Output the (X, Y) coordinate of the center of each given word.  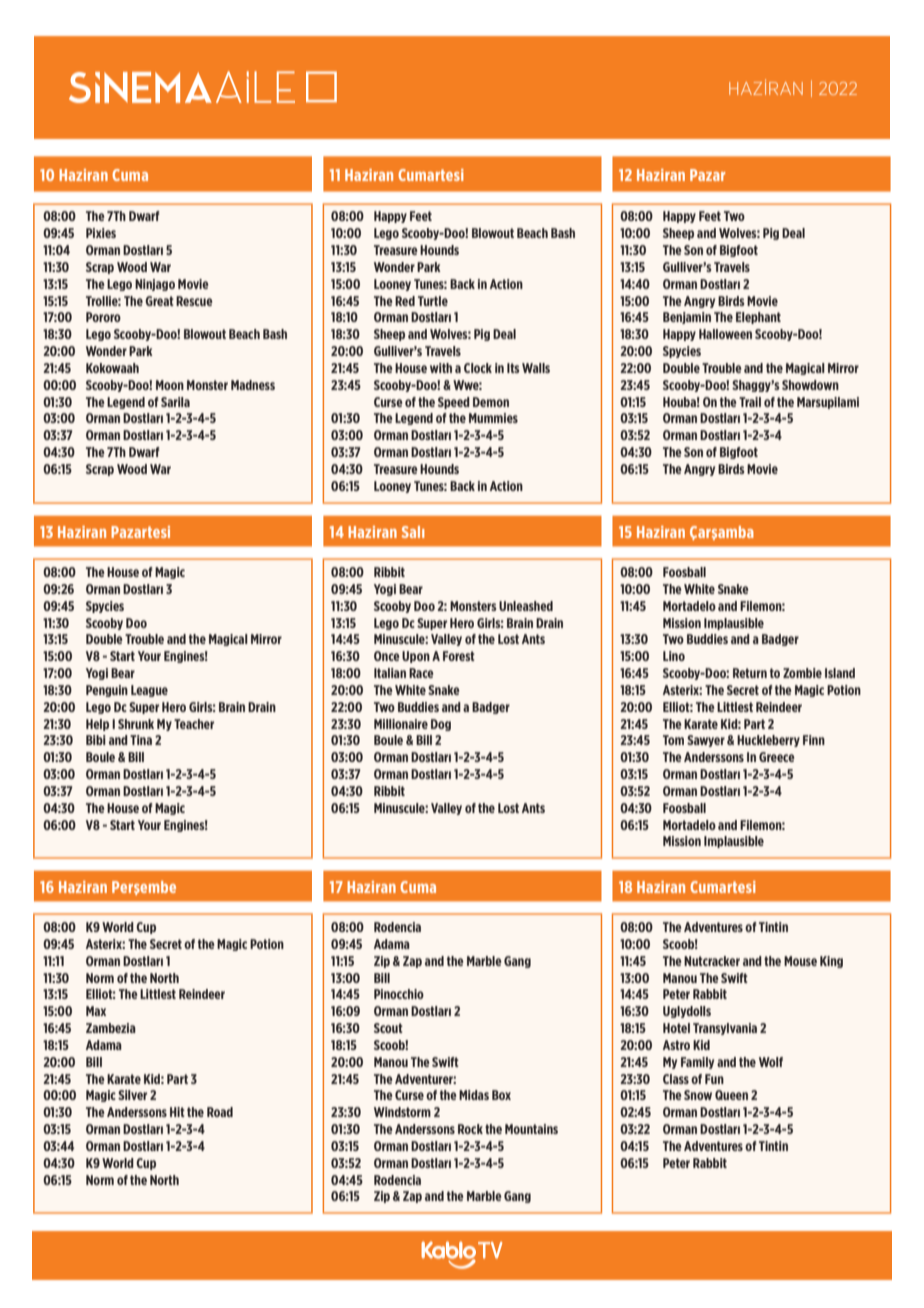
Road (220, 1112)
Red (405, 301)
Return (750, 673)
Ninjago (155, 285)
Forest (459, 656)
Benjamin (687, 318)
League (149, 691)
